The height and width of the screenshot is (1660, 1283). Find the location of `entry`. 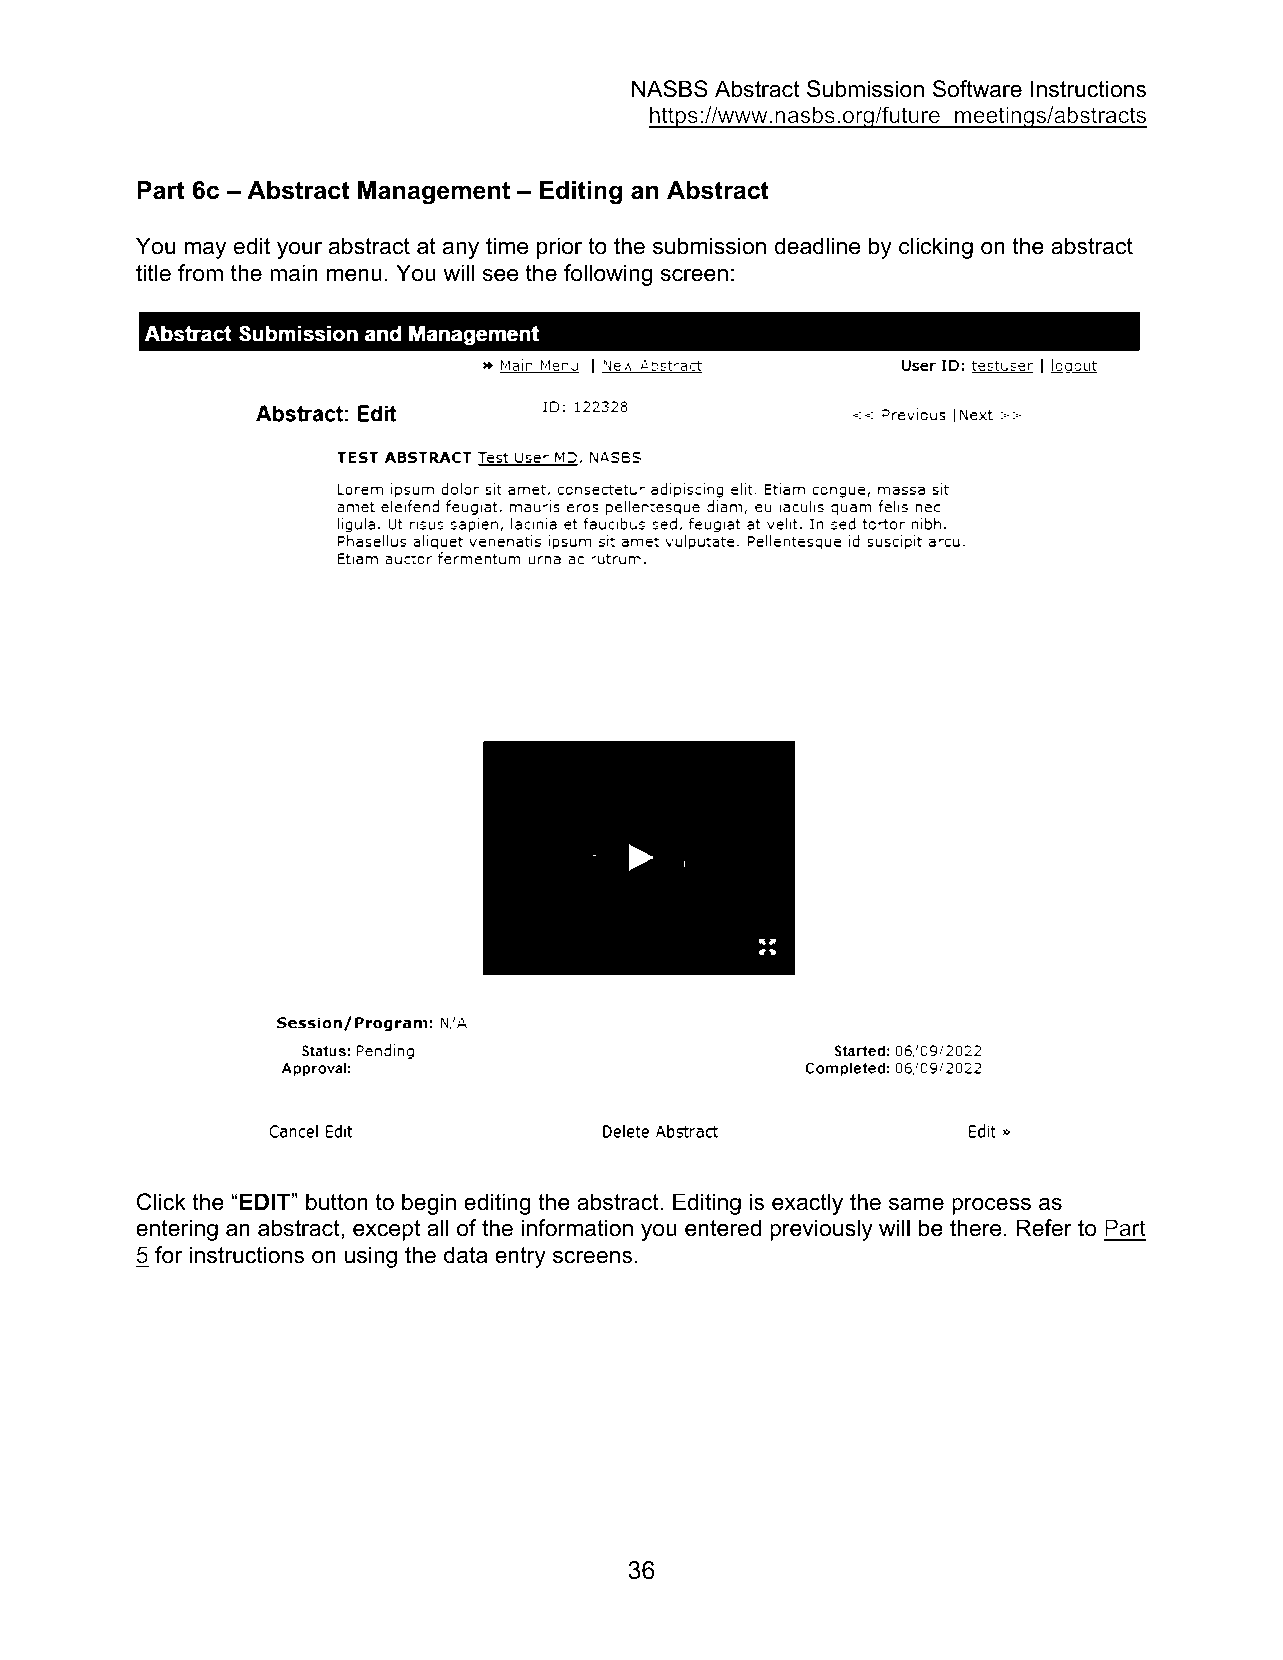

entry is located at coordinates (520, 1257).
